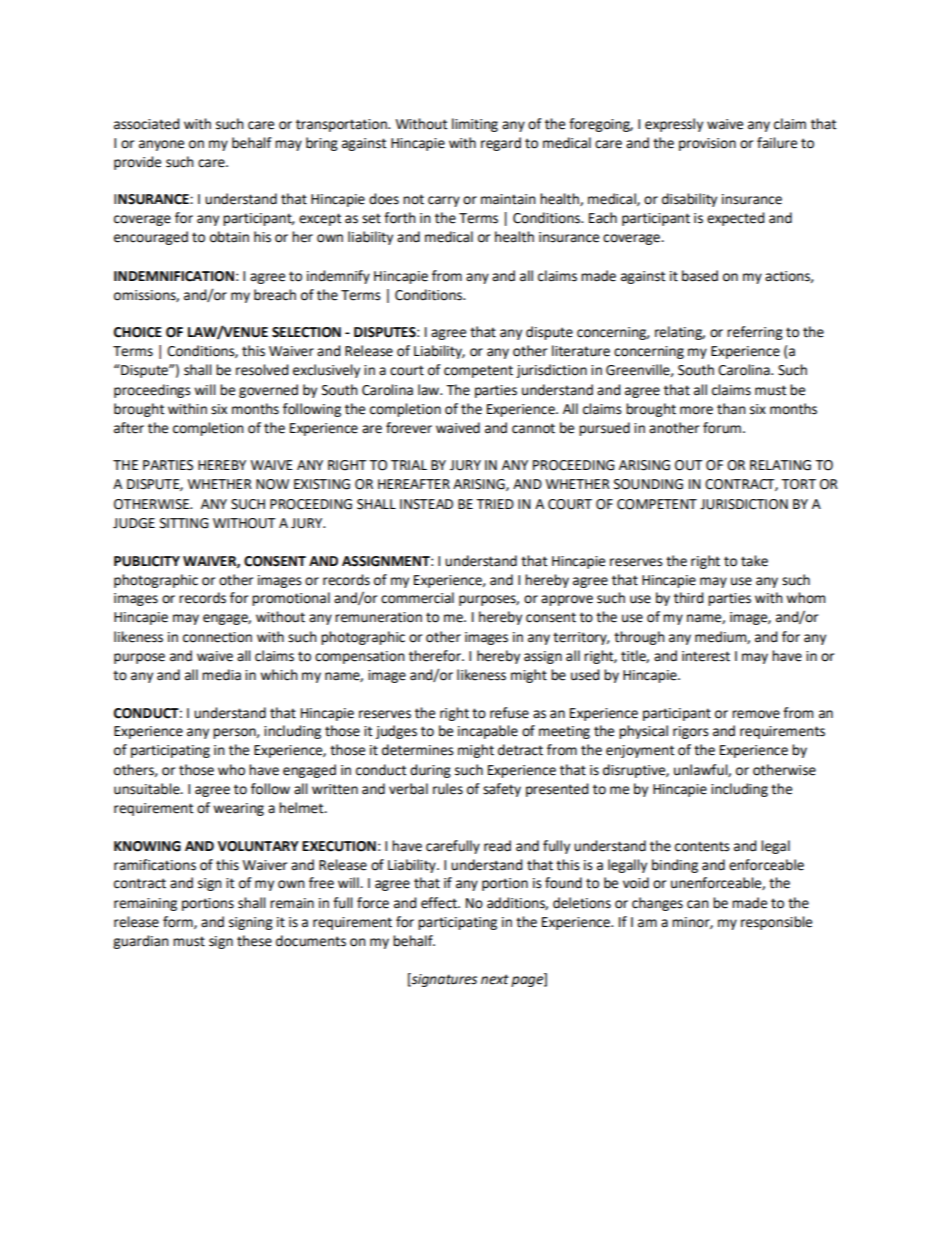  Describe the element at coordinates (581, 351) in the screenshot. I see `literature` at that location.
